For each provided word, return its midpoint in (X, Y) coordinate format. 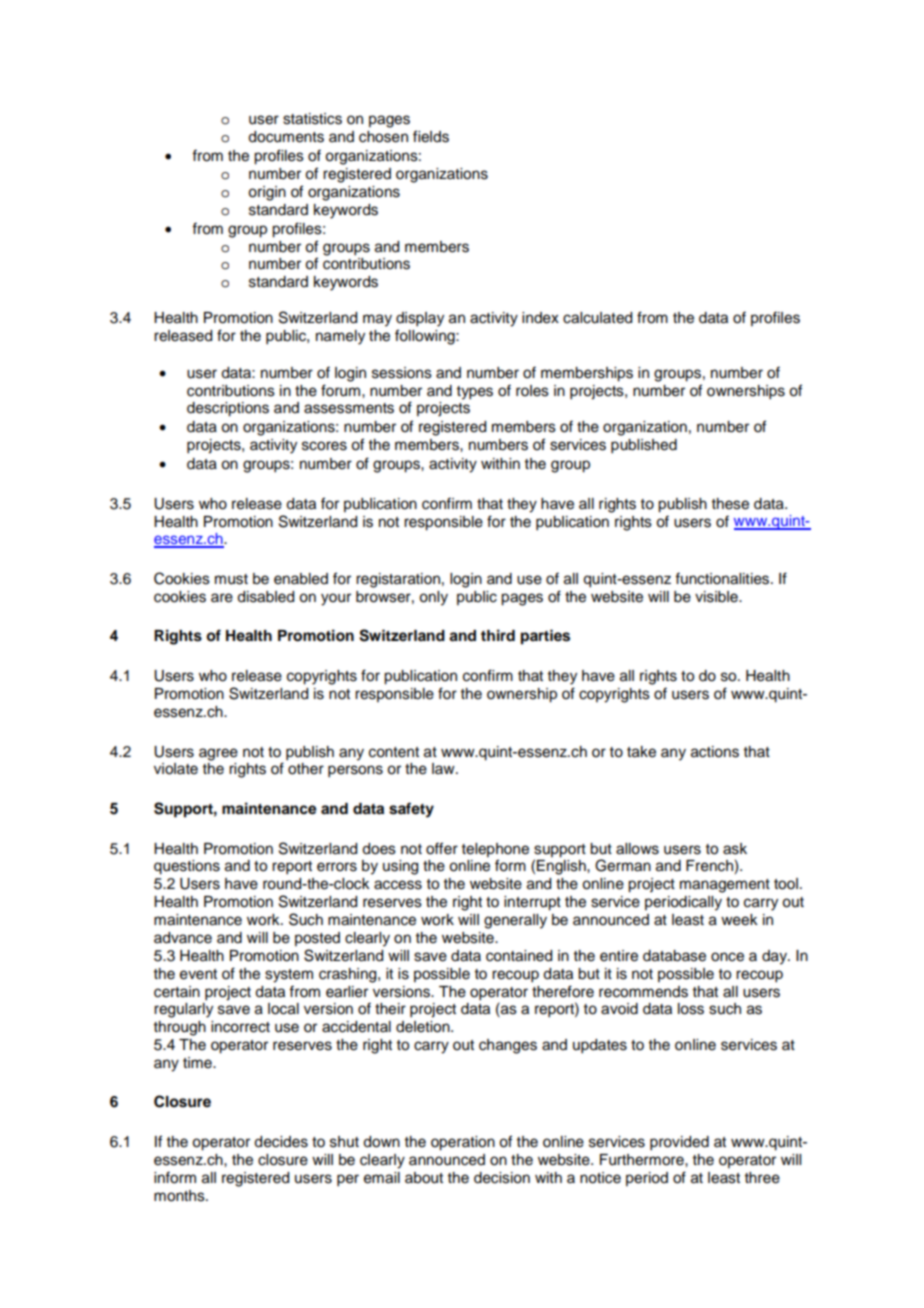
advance (183, 938)
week (739, 920)
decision (502, 1178)
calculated (597, 318)
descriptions (228, 409)
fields (431, 136)
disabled (265, 597)
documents (286, 137)
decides (281, 1142)
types (475, 393)
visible (717, 597)
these (730, 504)
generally (515, 921)
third (498, 635)
